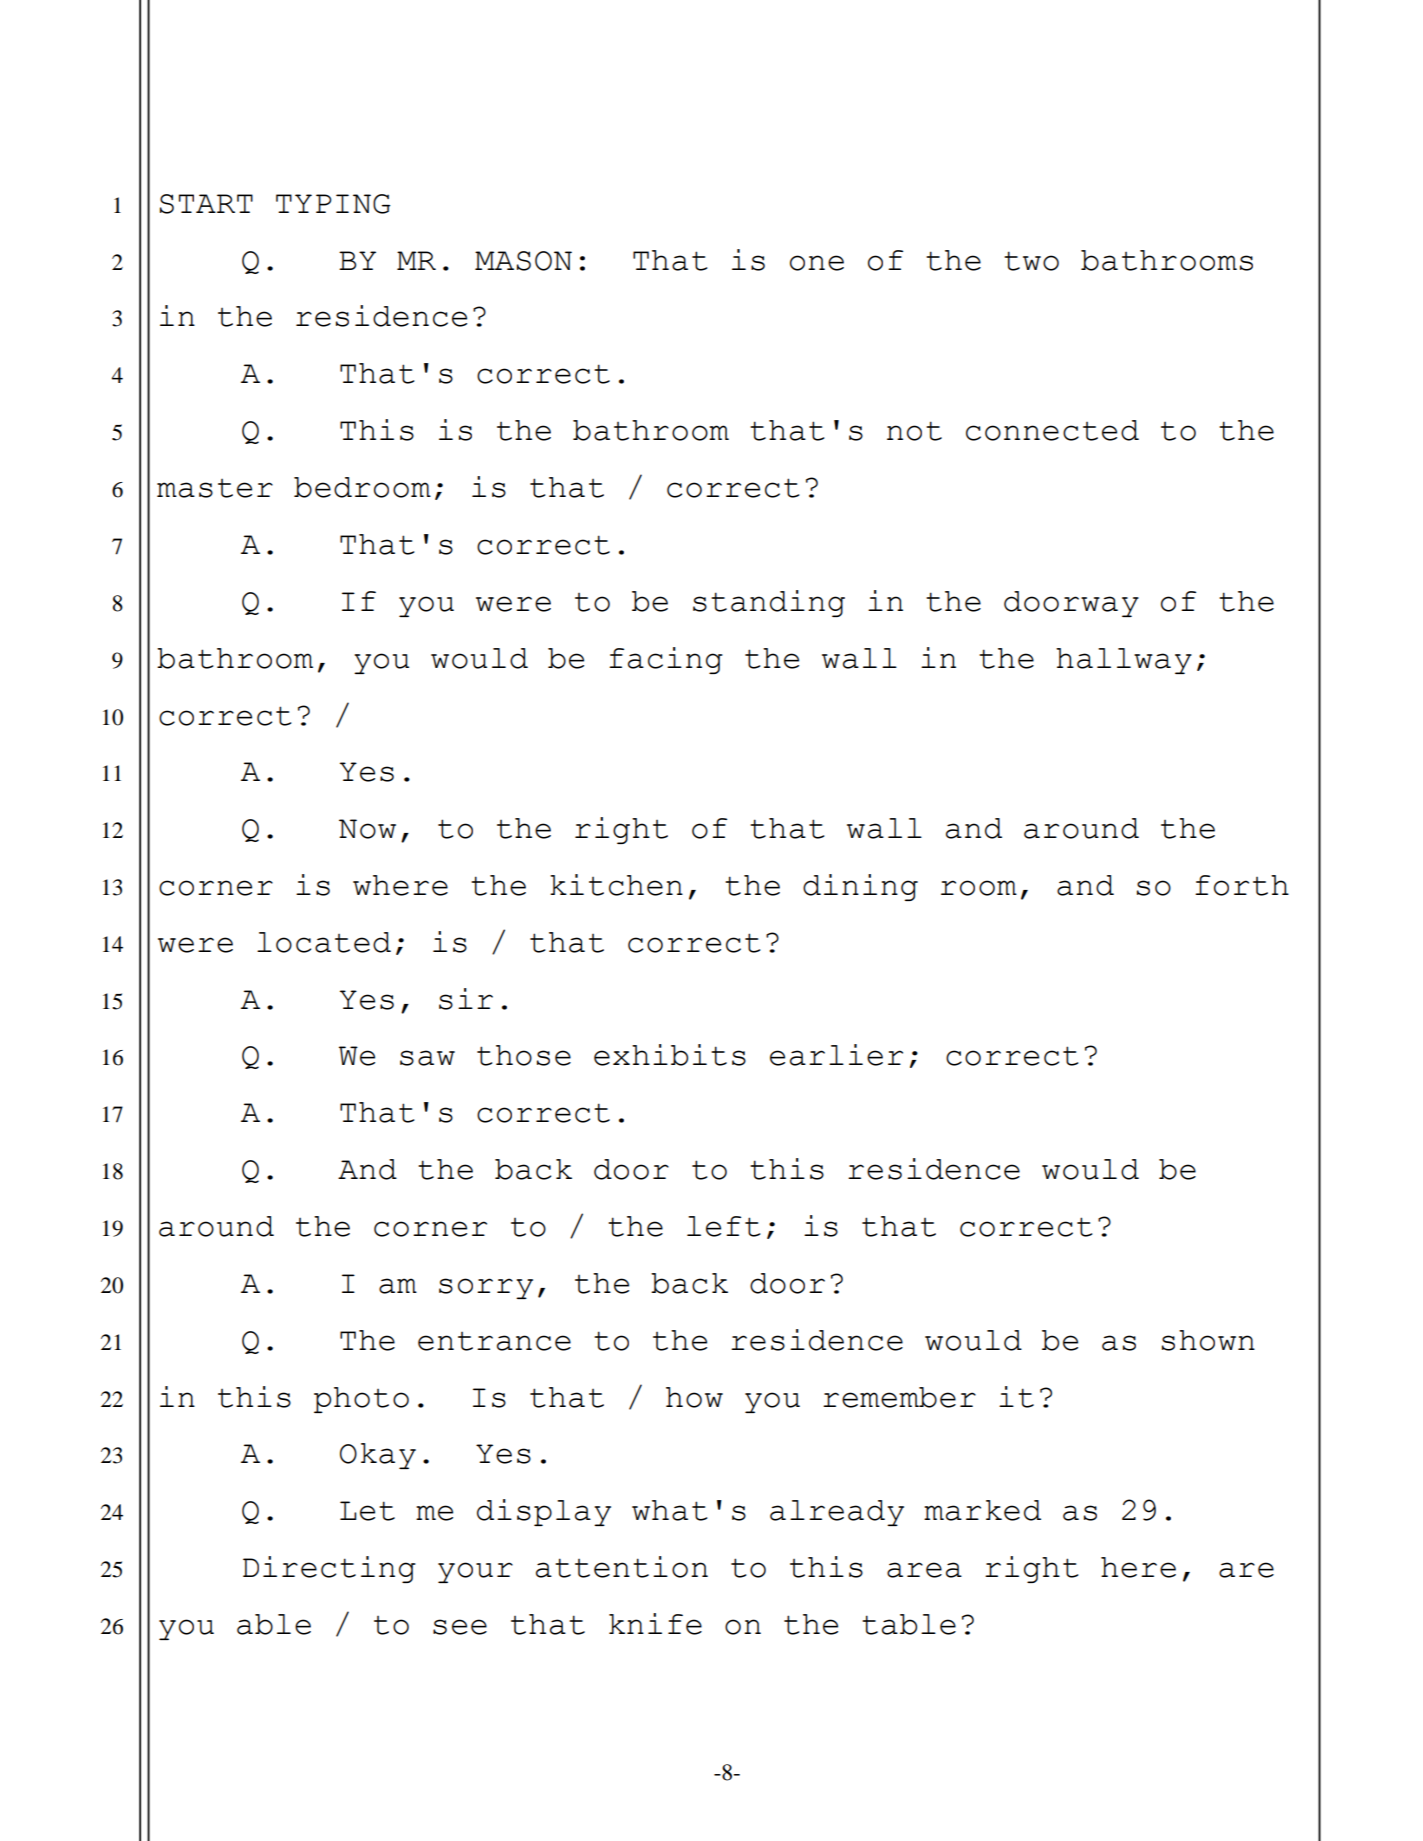 The height and width of the screenshot is (1841, 1423). I want to click on Now, so click(367, 829).
